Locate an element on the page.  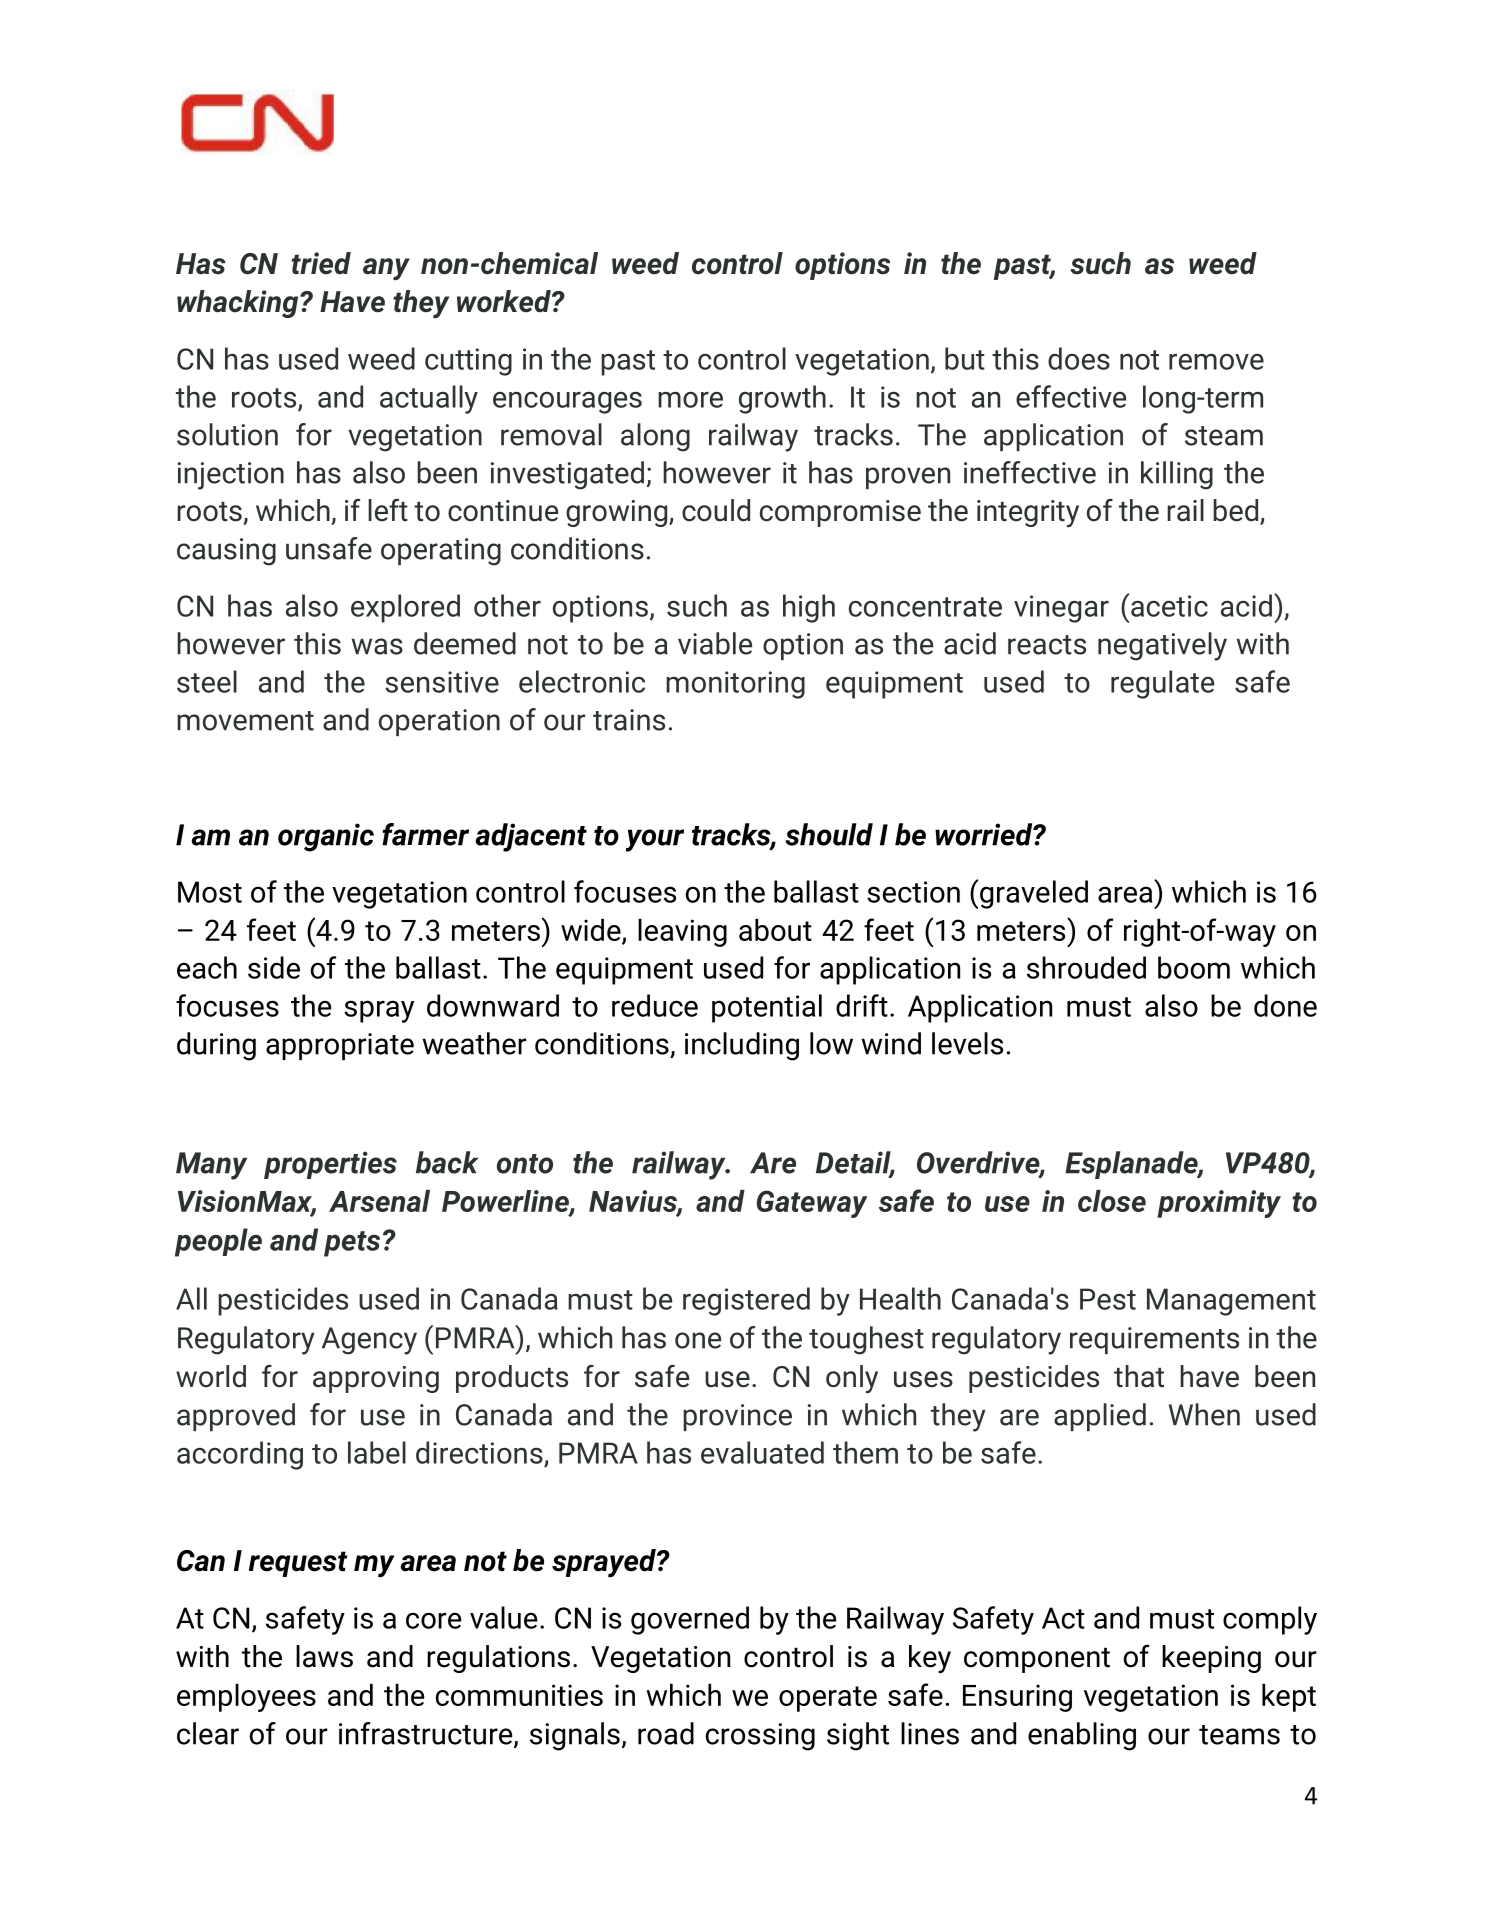
close is located at coordinates (1112, 1201).
